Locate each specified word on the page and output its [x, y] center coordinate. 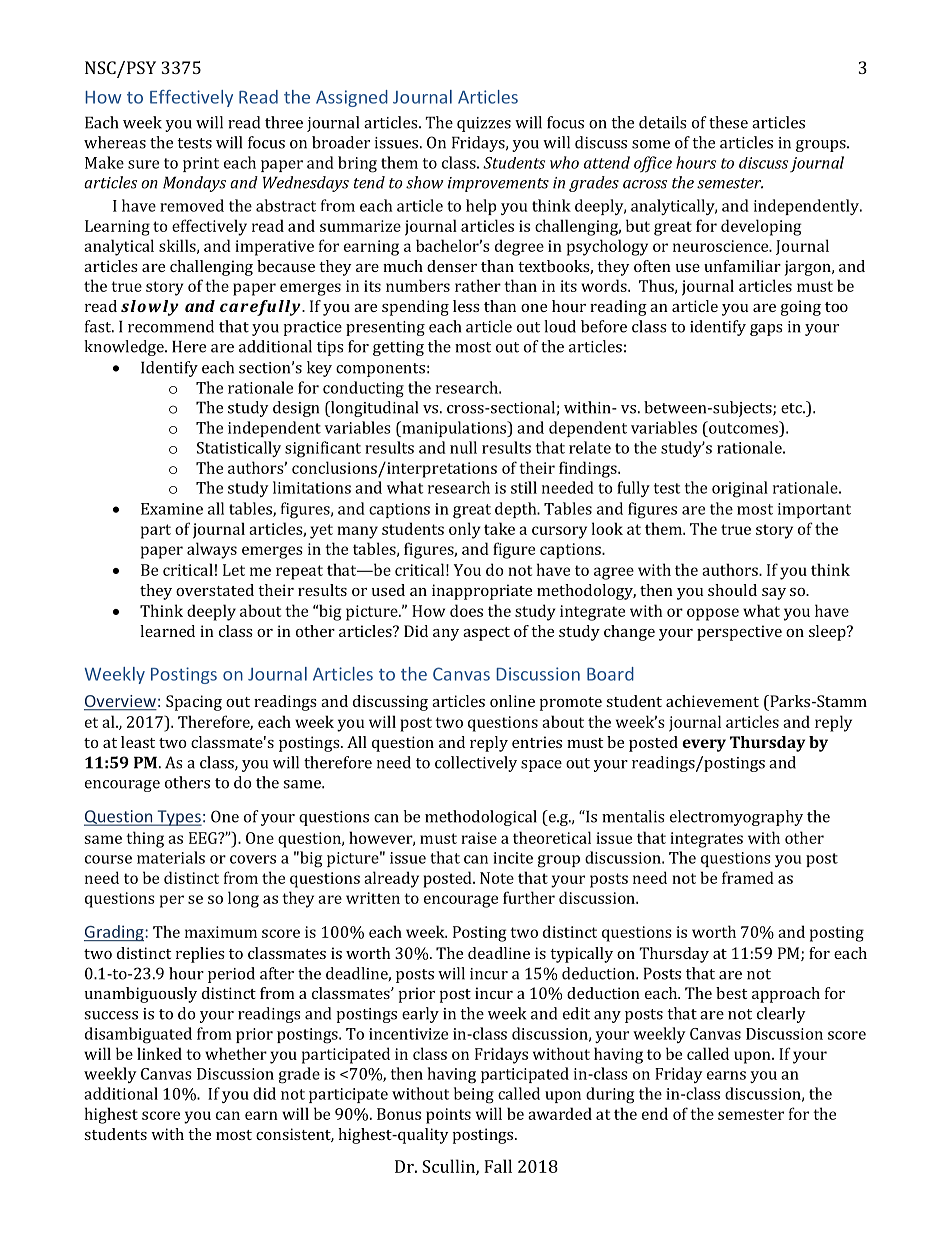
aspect [486, 634]
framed [748, 877]
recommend [171, 326]
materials [171, 857]
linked [159, 1053]
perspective [739, 633]
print [201, 164]
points [448, 1116]
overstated [215, 590]
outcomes [743, 427]
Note [497, 878]
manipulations [454, 429]
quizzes [484, 124]
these [728, 122]
